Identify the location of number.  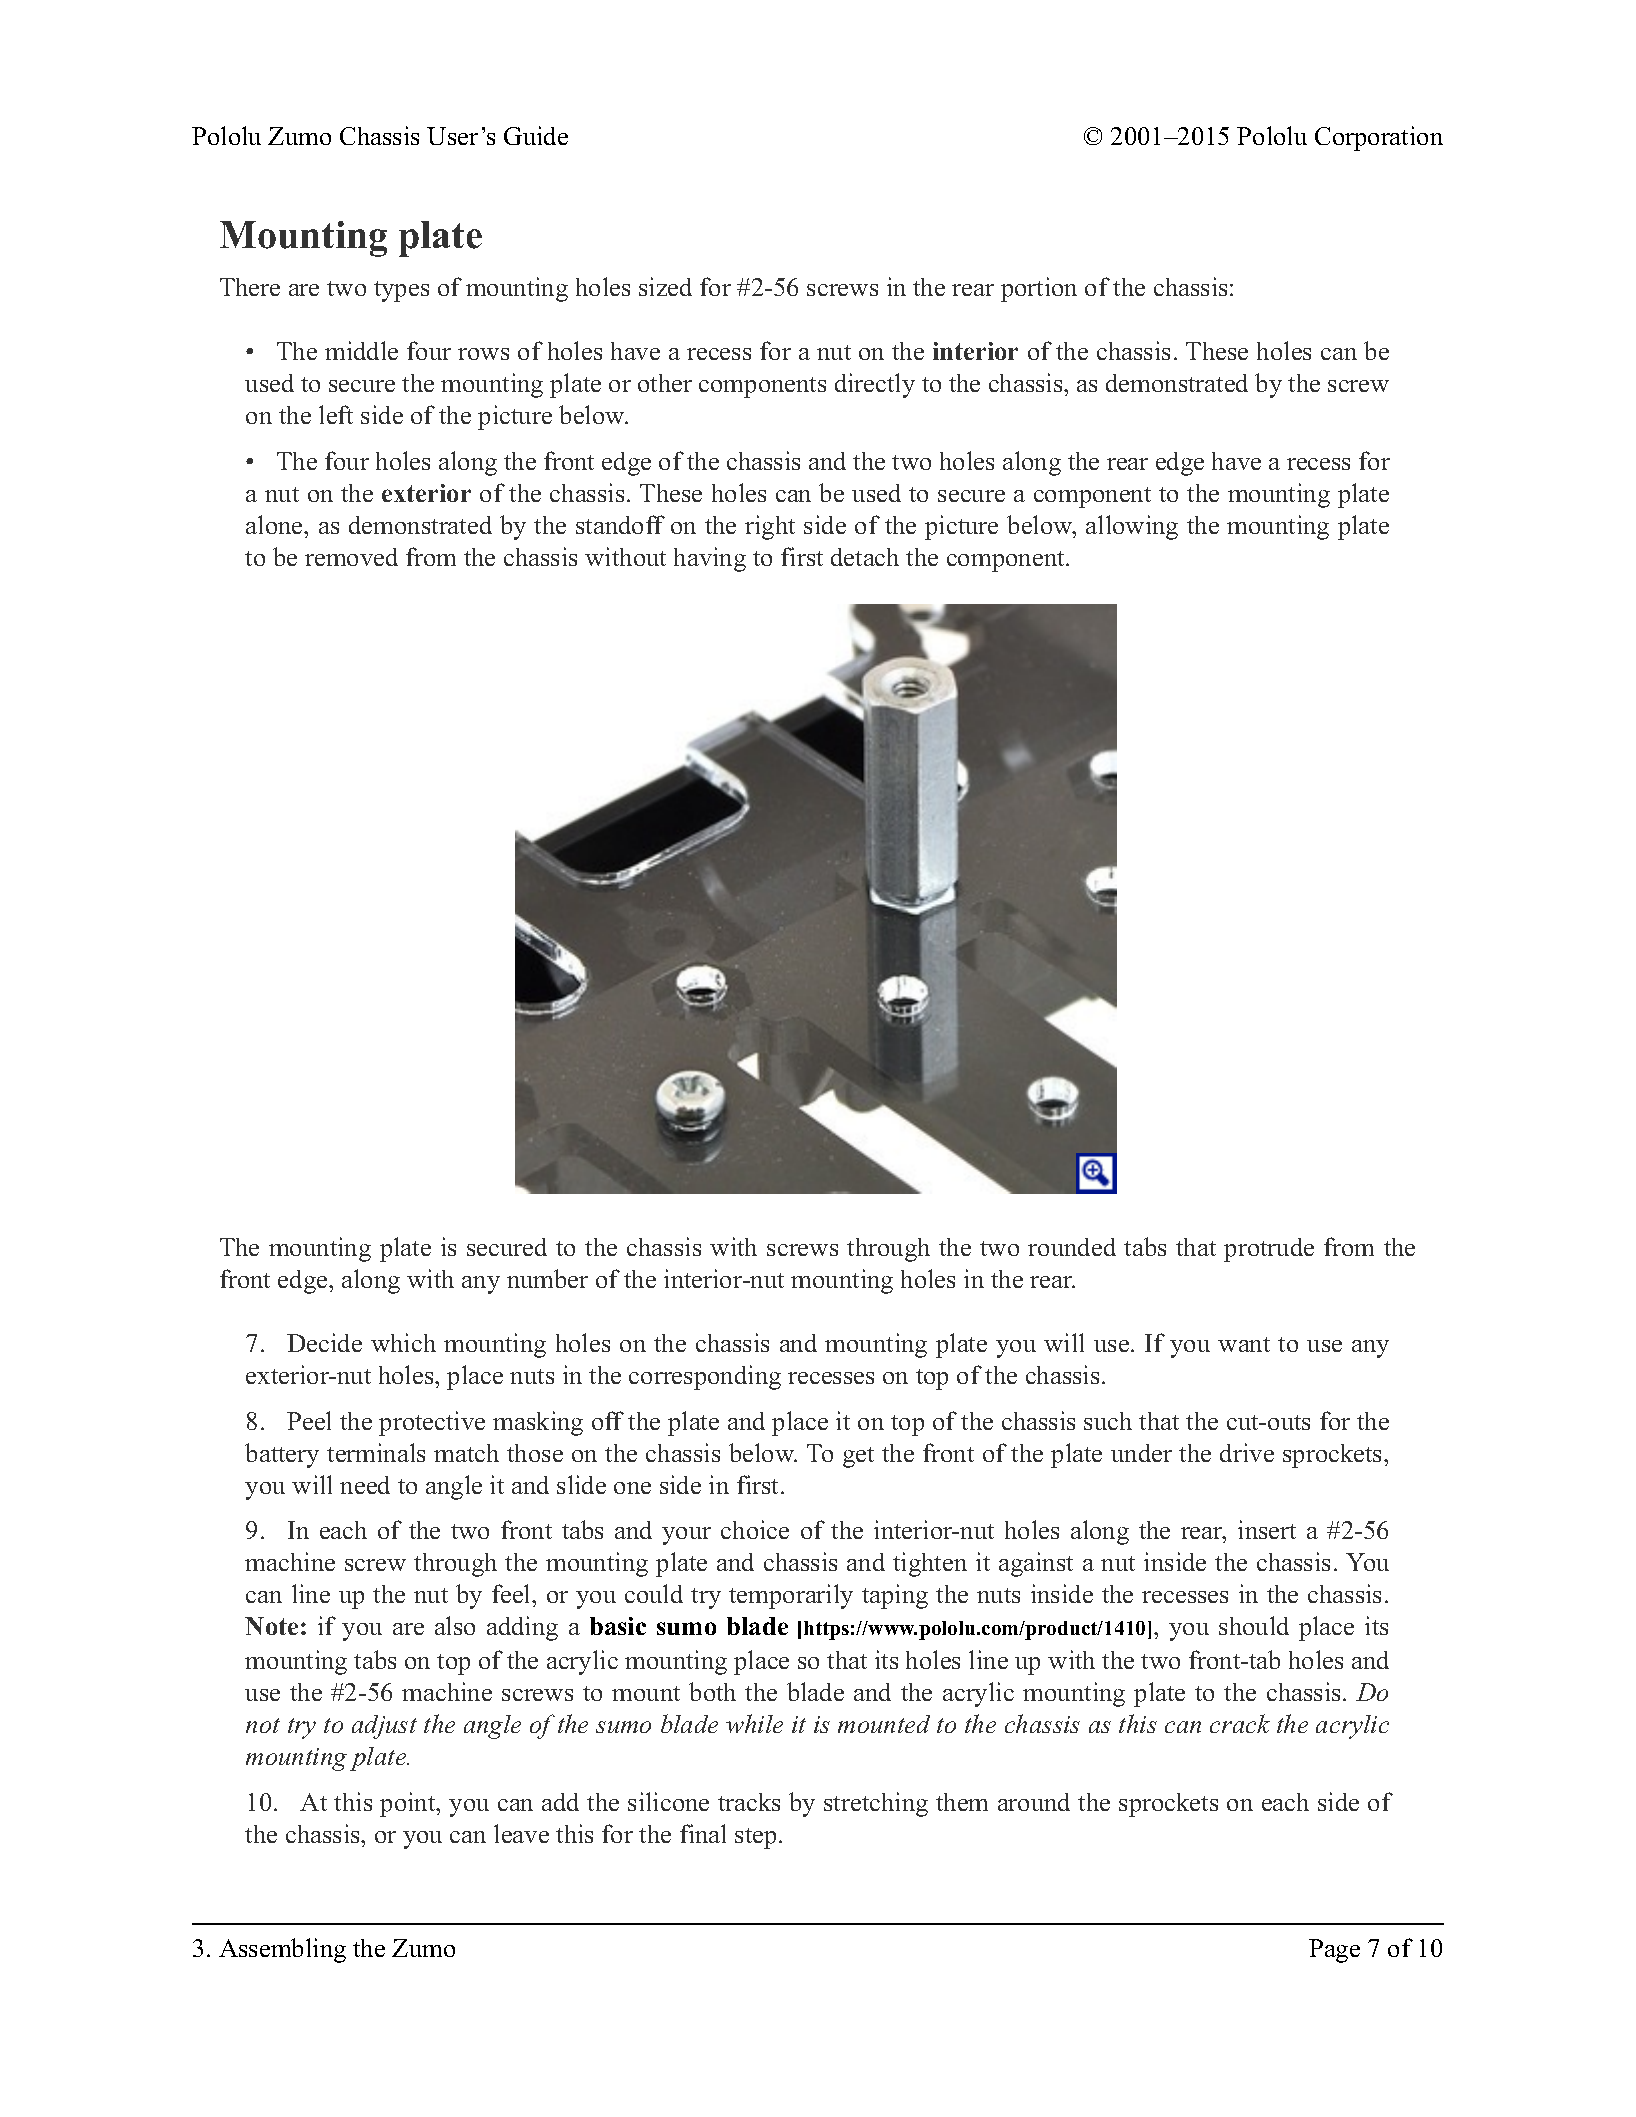
(547, 1278).
